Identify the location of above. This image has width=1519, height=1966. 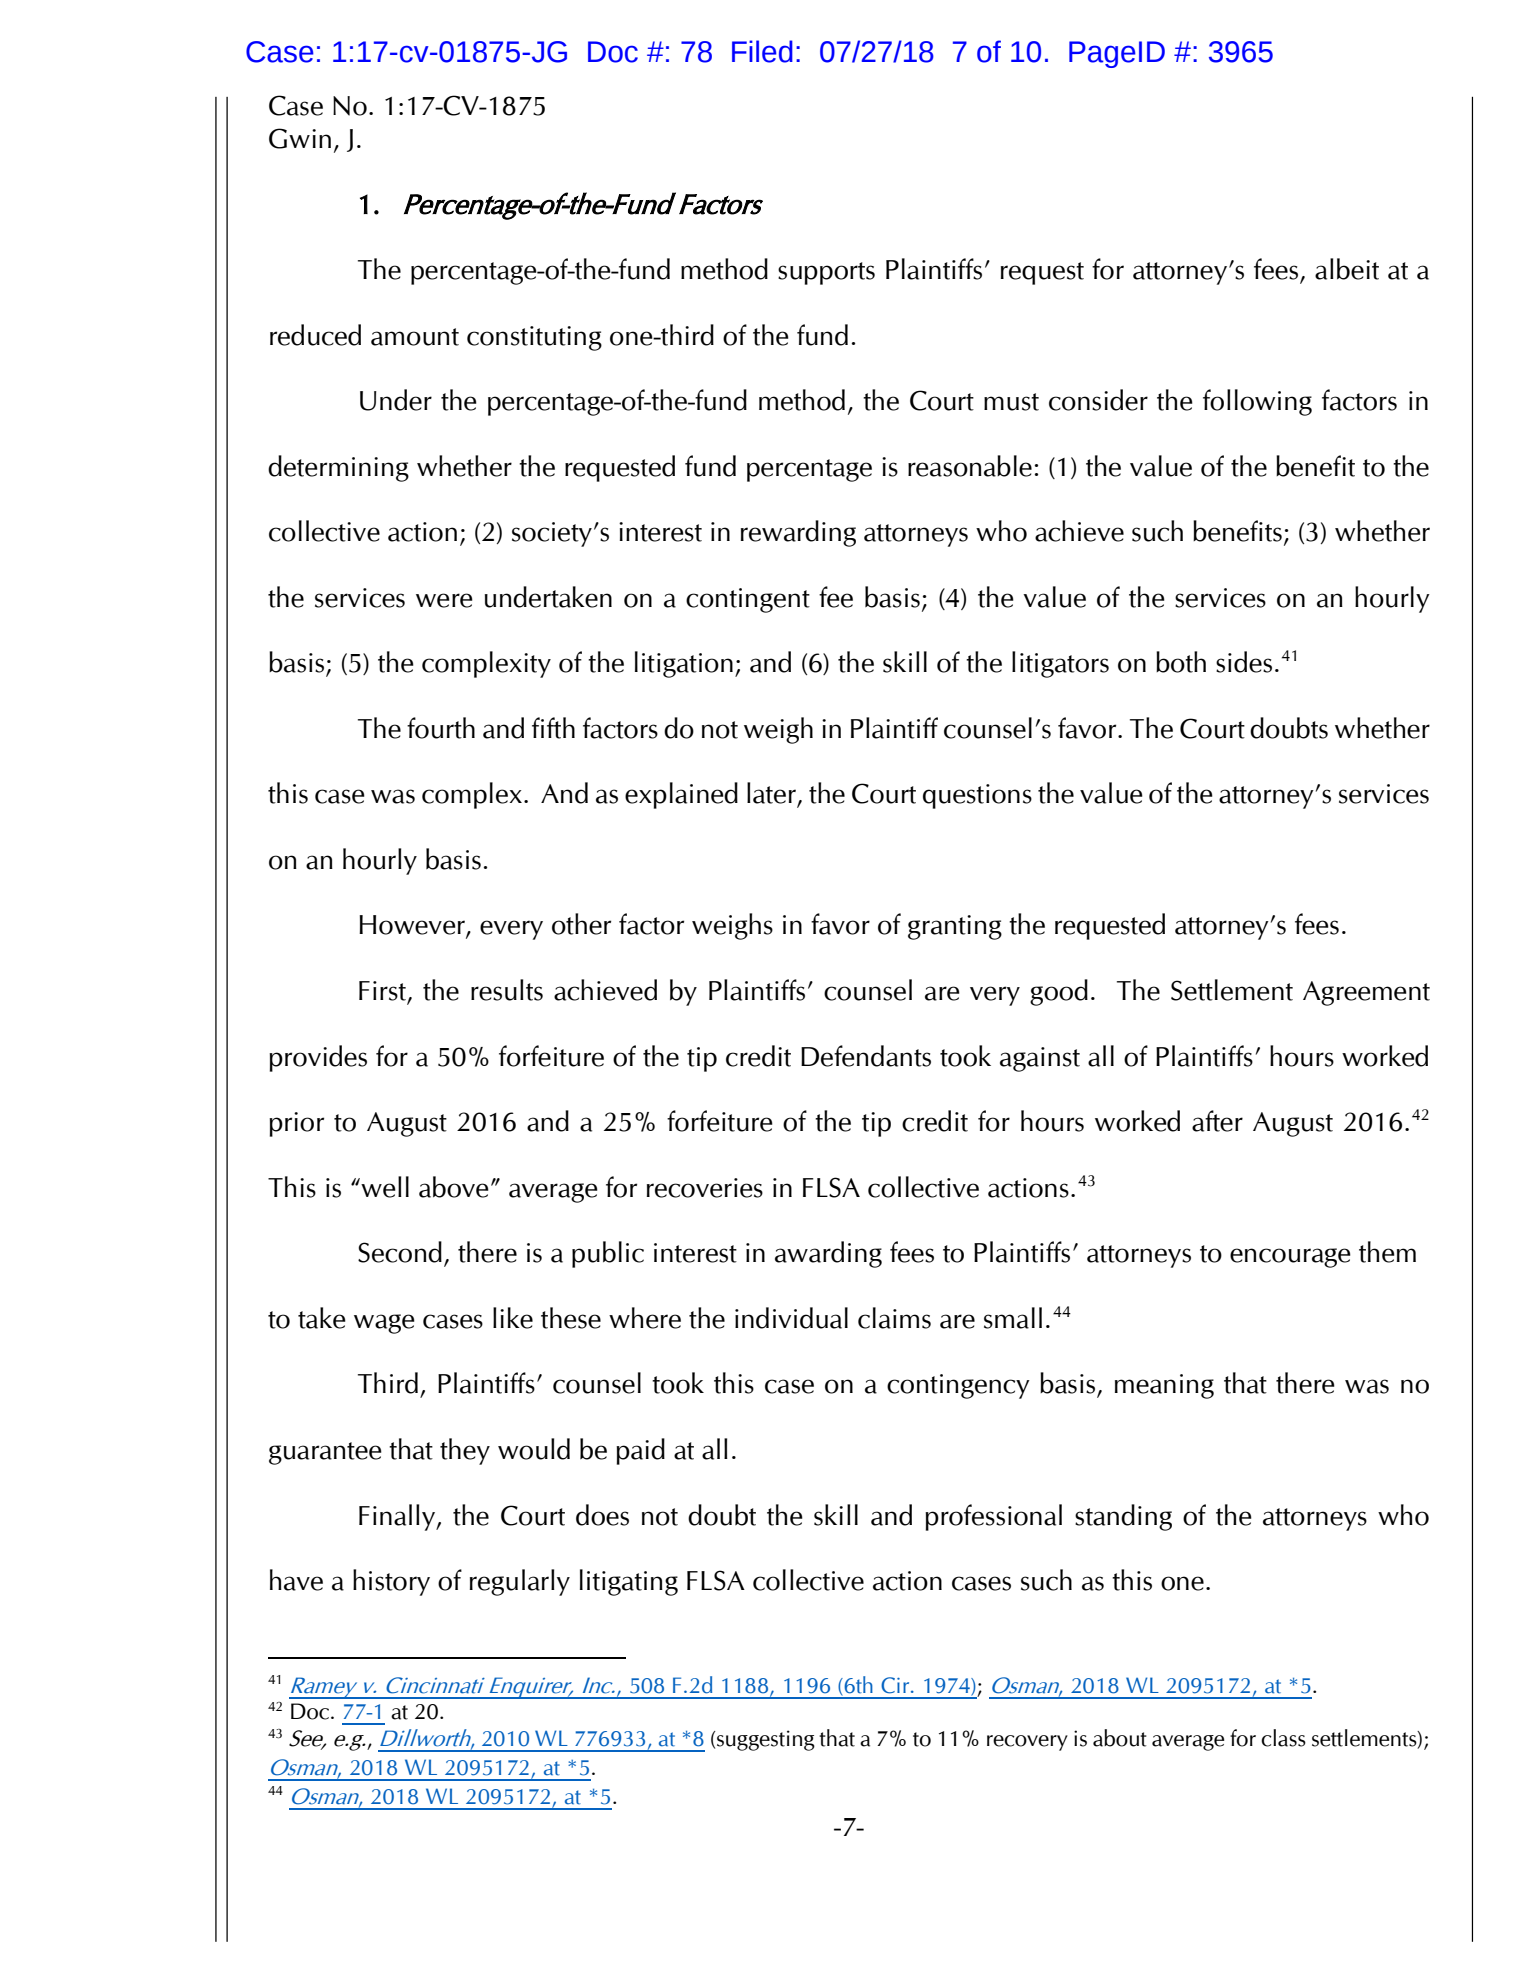
(454, 1187).
